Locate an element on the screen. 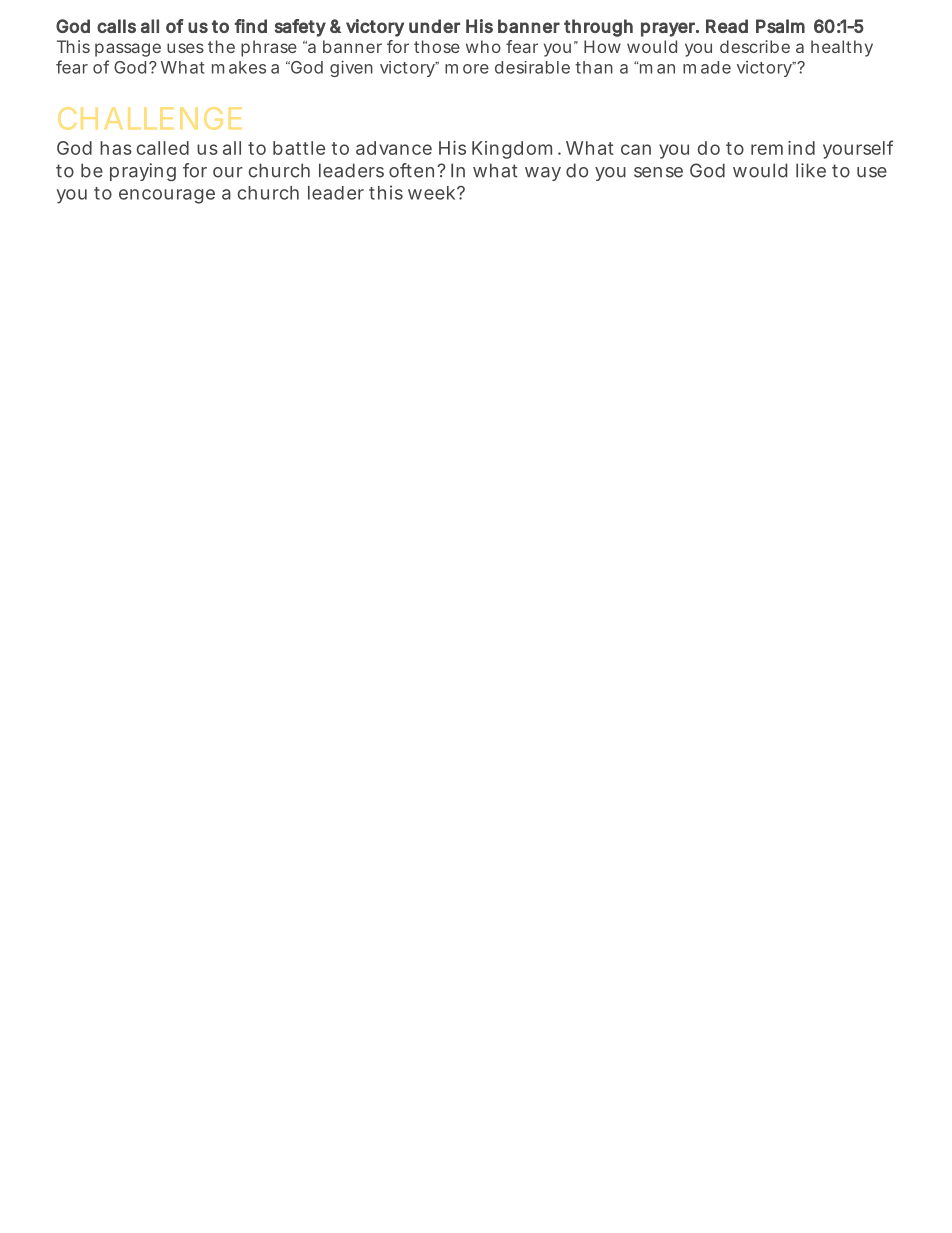 This screenshot has height=1233, width=952. under is located at coordinates (434, 26).
